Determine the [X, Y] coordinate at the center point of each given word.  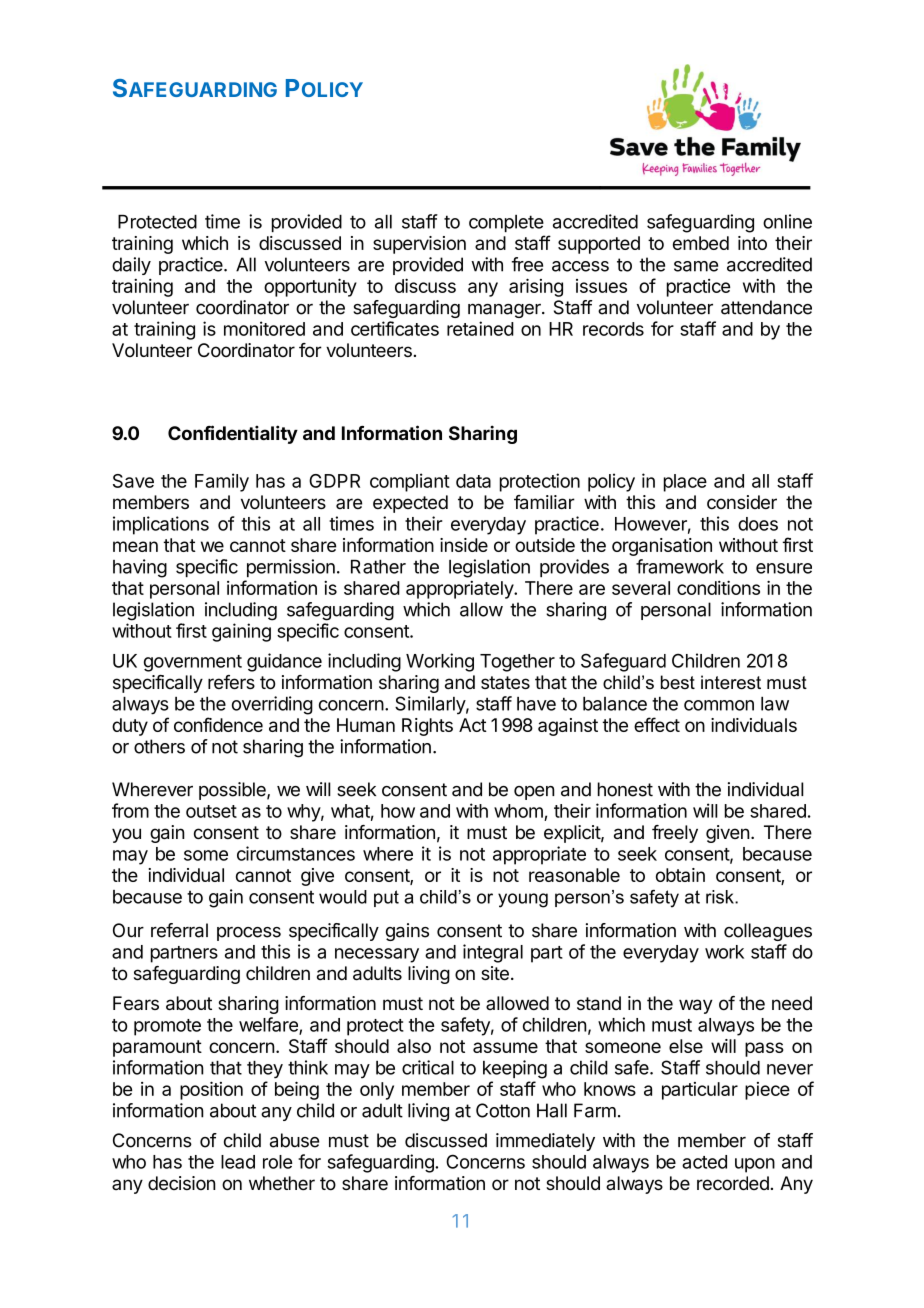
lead [238, 1162]
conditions [718, 587]
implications [161, 525]
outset [211, 811]
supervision [419, 245]
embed [701, 243]
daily [131, 266]
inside [464, 545]
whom [518, 811]
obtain [680, 875]
